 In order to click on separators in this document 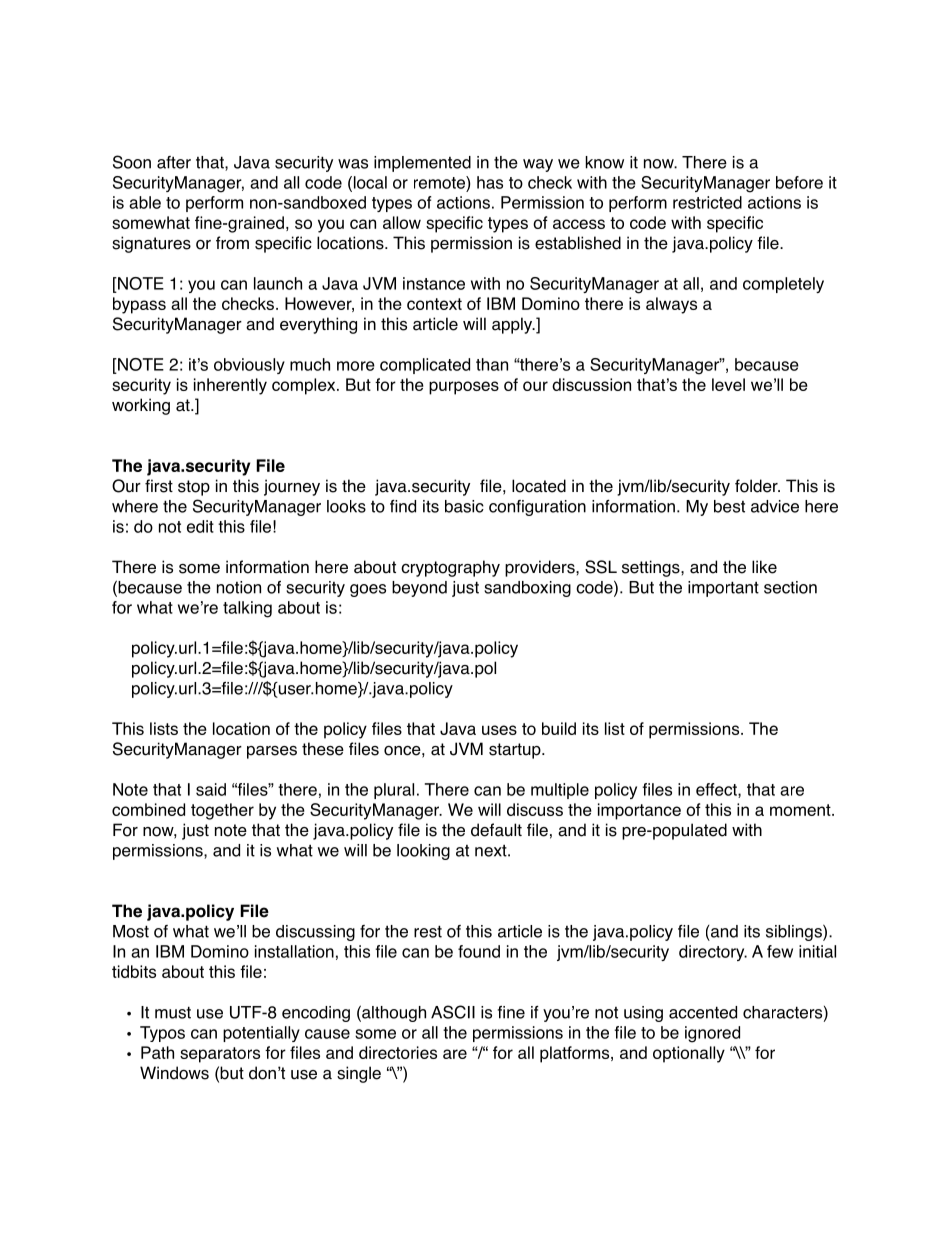, I will do `click(220, 1055)`.
